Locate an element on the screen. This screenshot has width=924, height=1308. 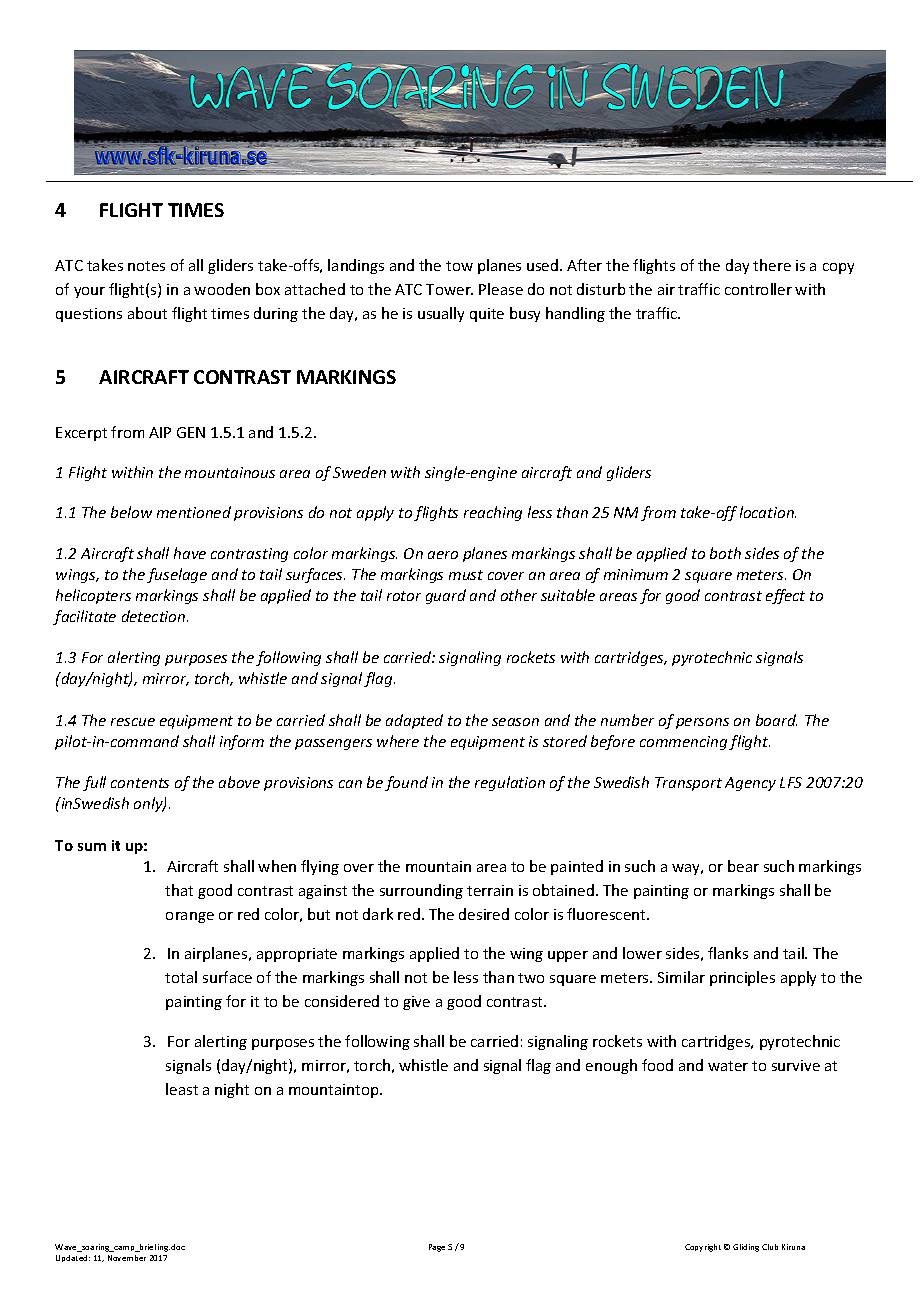
aero is located at coordinates (443, 555).
